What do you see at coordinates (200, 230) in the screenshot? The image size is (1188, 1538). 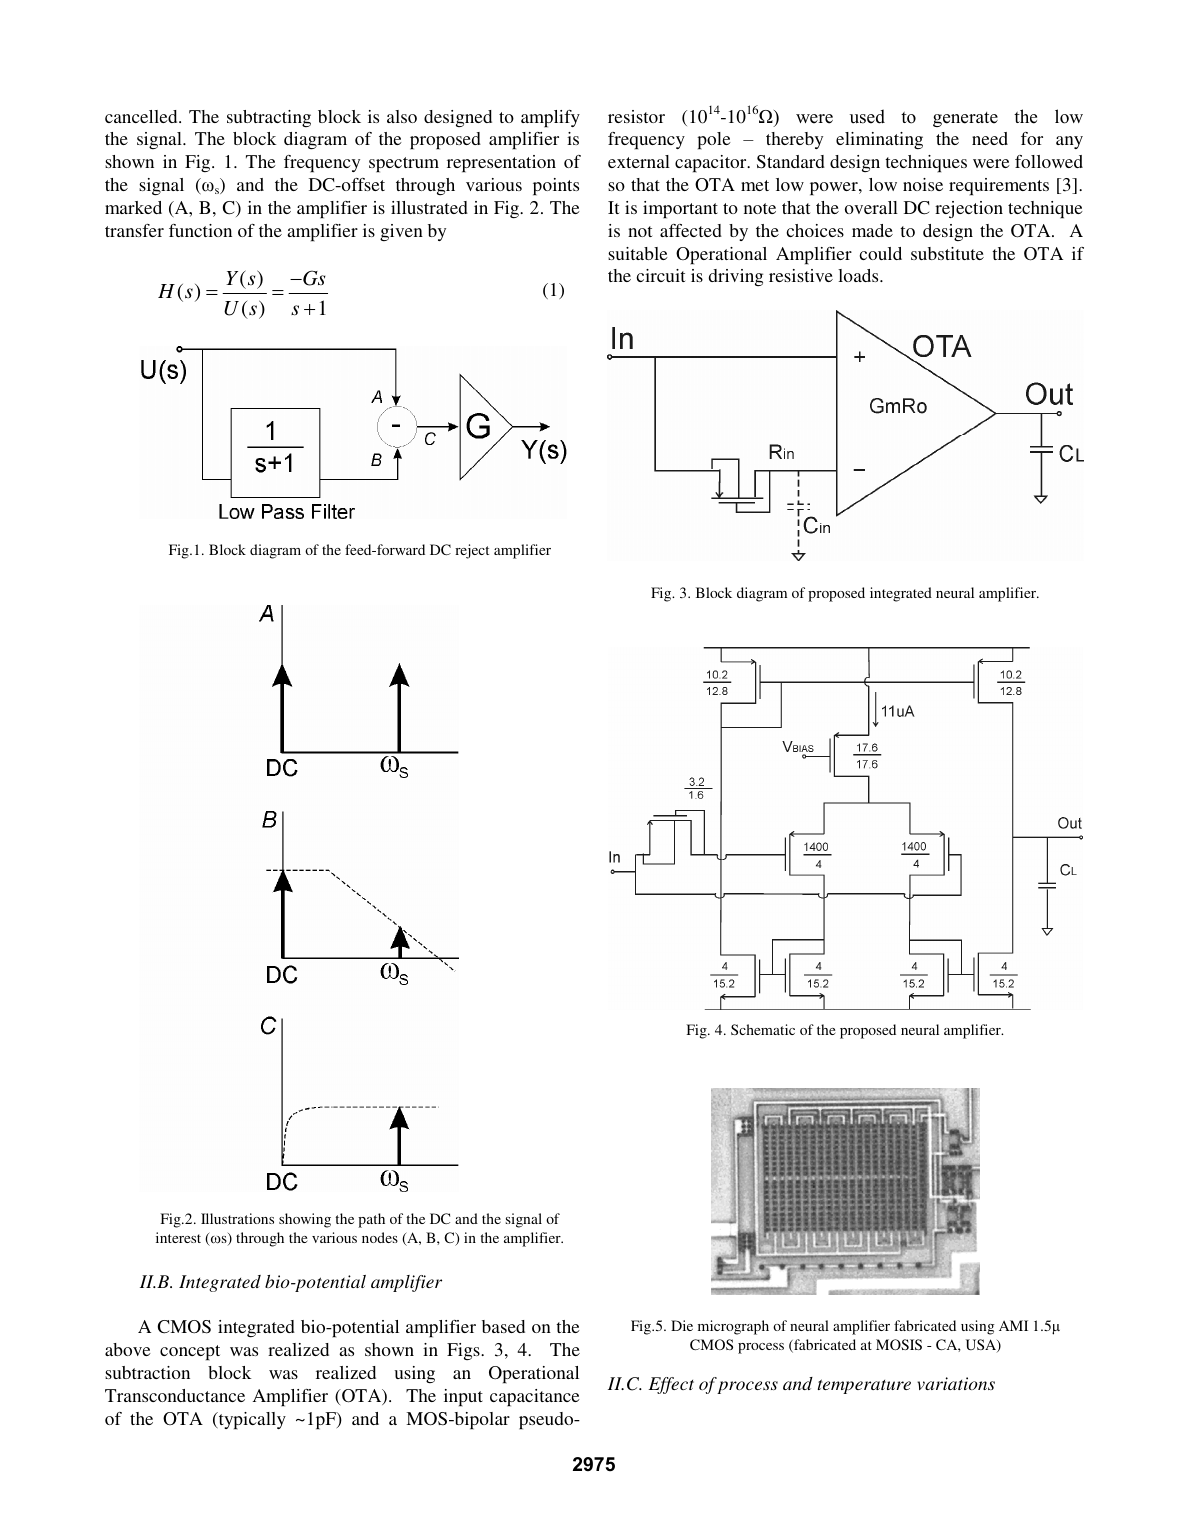 I see `function` at bounding box center [200, 230].
